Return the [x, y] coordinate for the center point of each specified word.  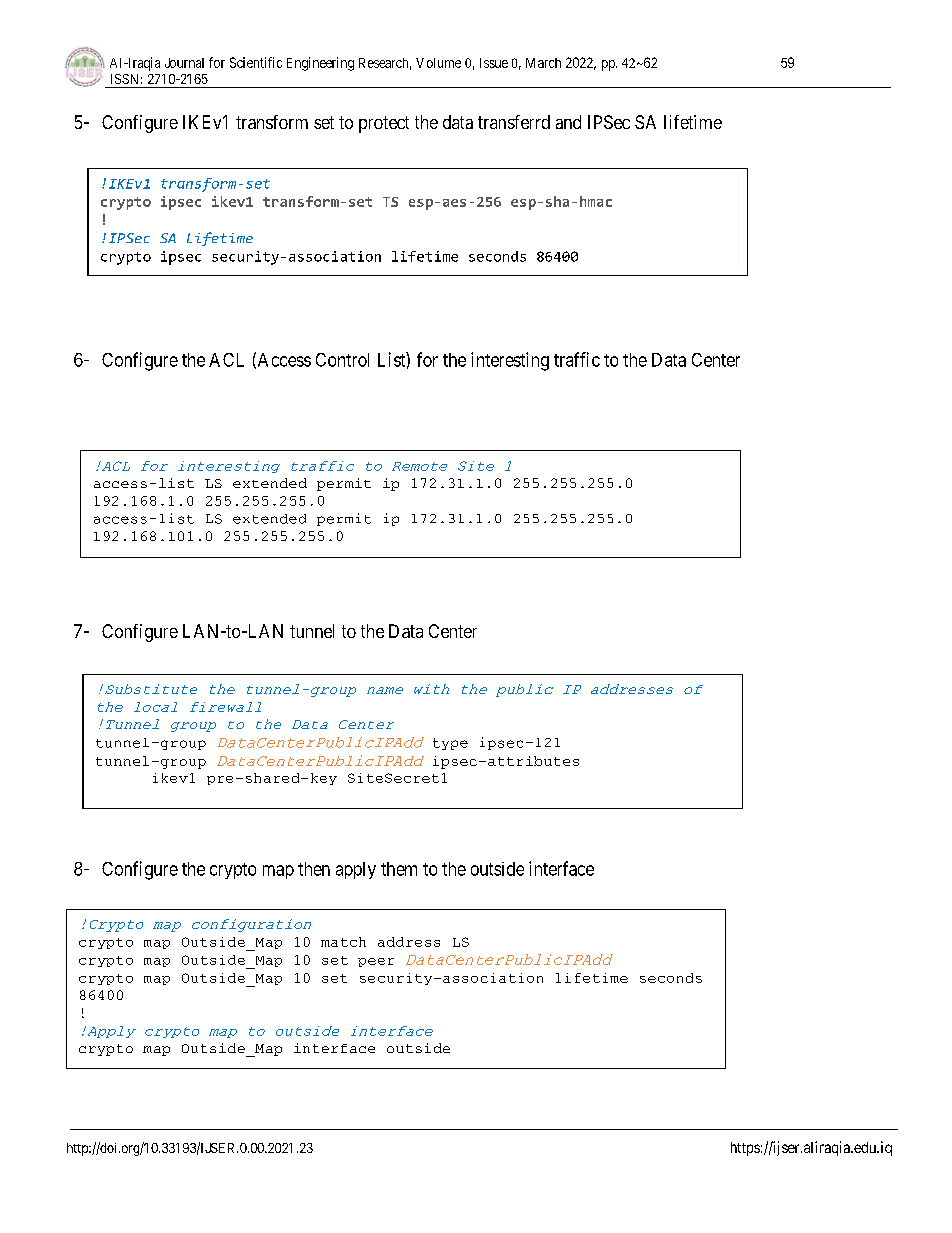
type [450, 744]
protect [384, 124]
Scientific [256, 62]
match [343, 942]
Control [342, 360]
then [314, 869]
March [543, 63]
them [399, 869]
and [568, 122]
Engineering [320, 64]
